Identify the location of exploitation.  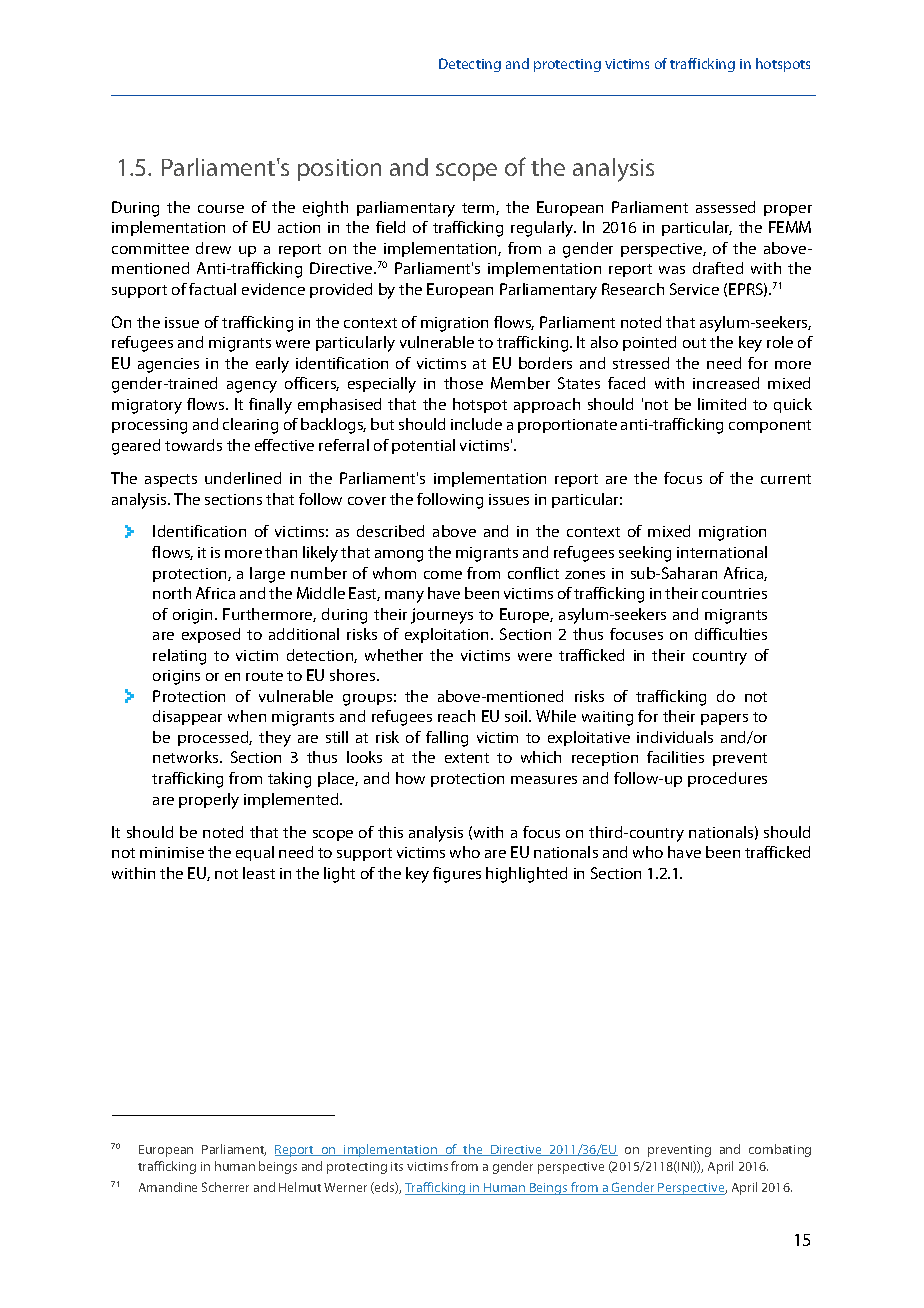
(446, 635).
